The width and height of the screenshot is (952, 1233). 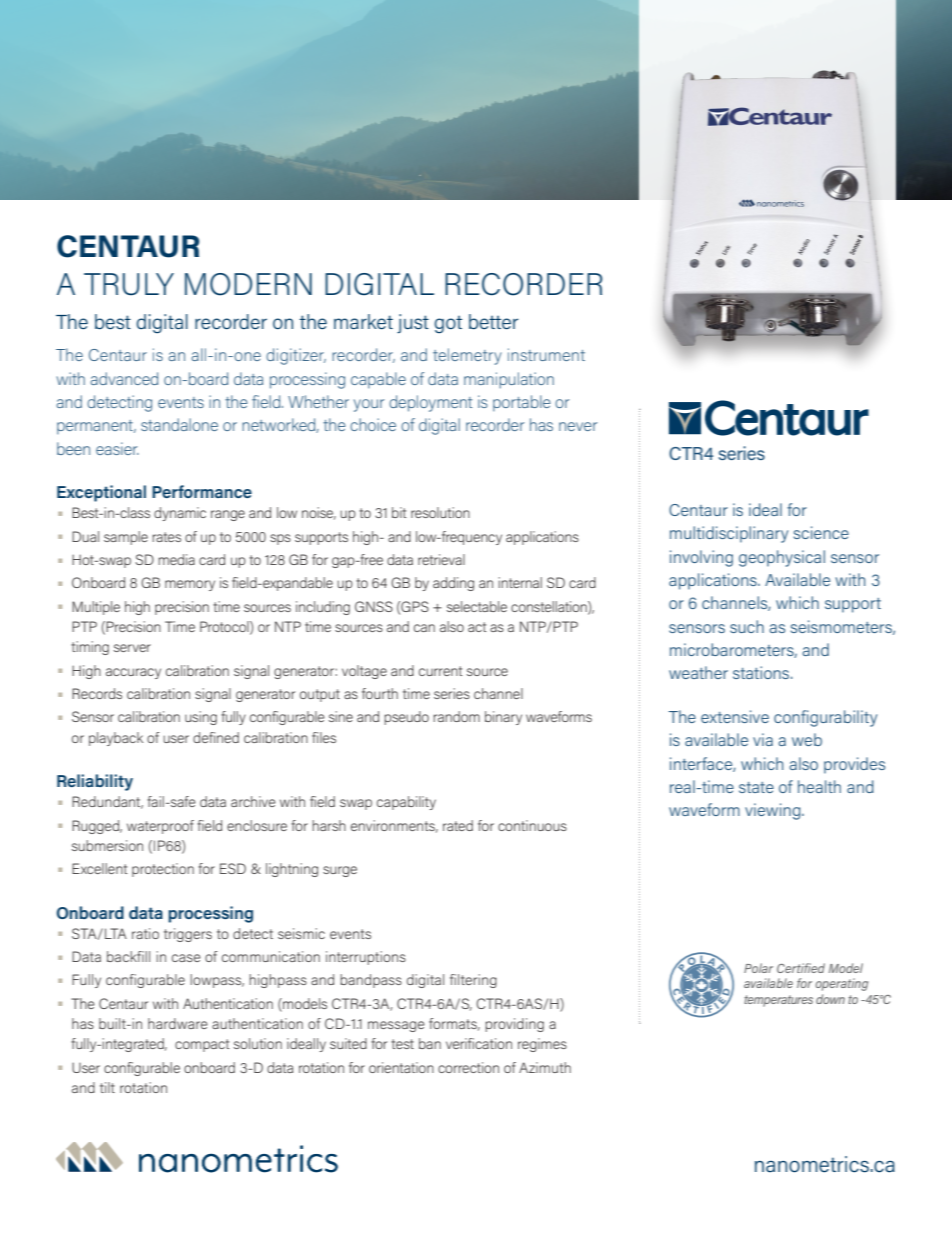 What do you see at coordinates (441, 559) in the screenshot?
I see `retrieval` at bounding box center [441, 559].
